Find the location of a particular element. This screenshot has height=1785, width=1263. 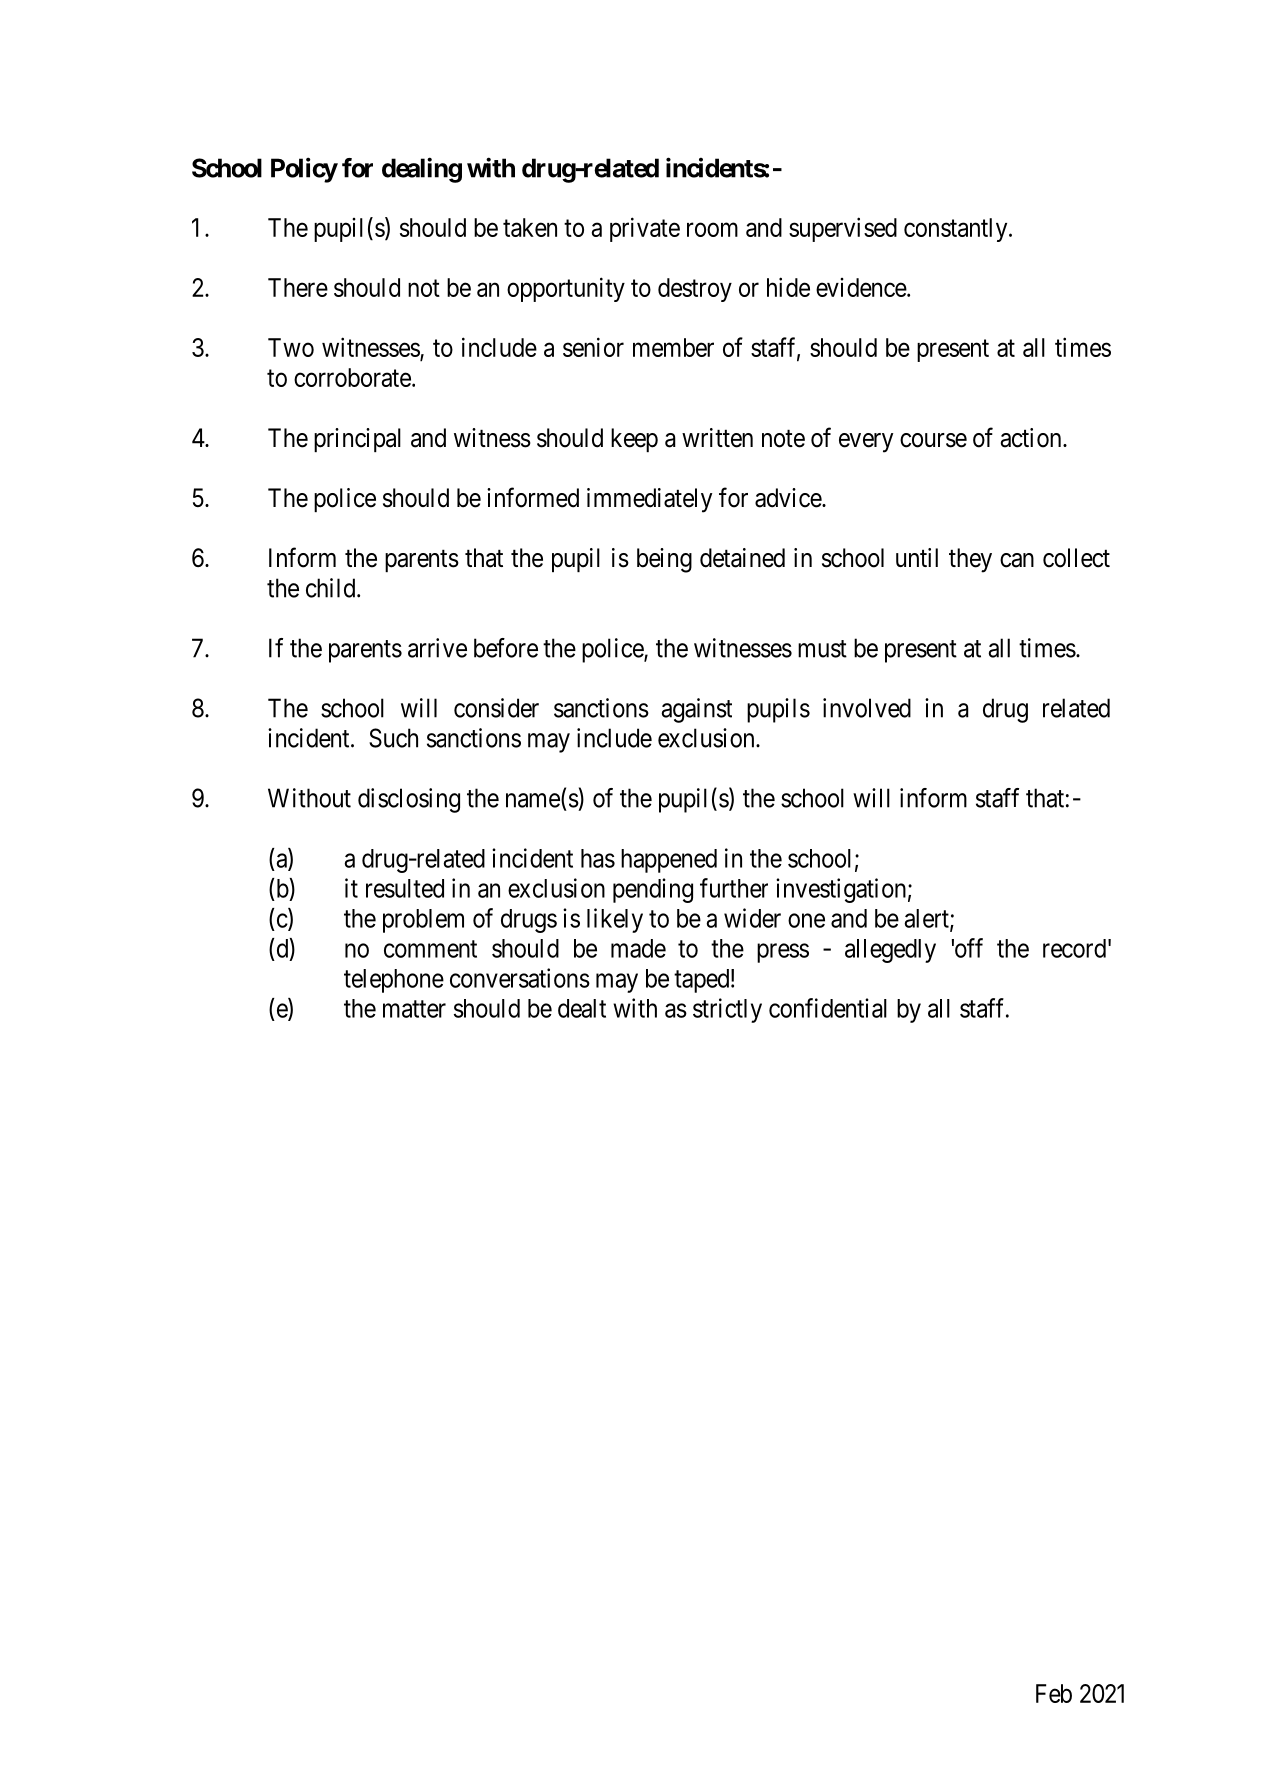

immediately is located at coordinates (649, 500).
